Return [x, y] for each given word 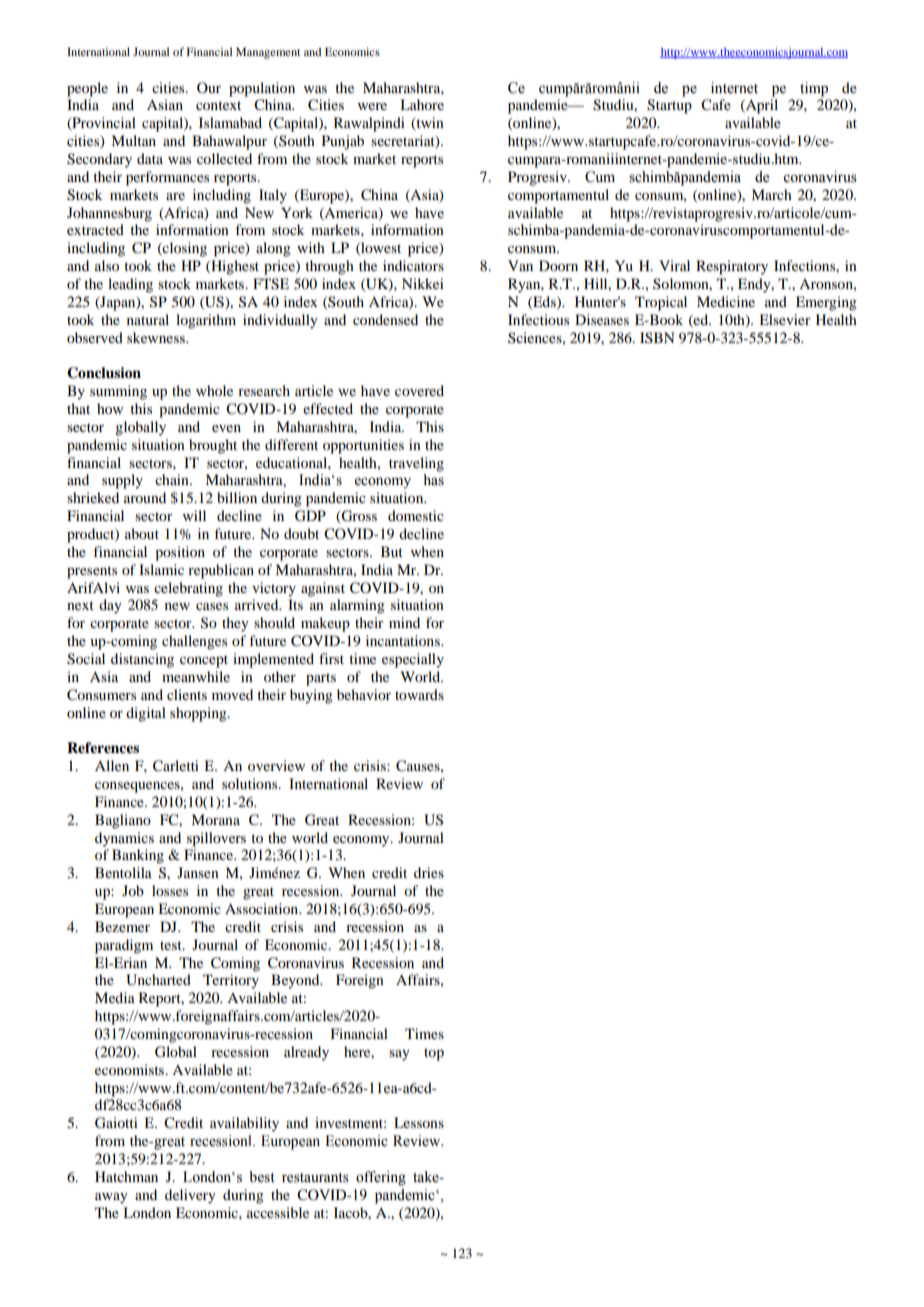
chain [173, 479]
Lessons [419, 1122]
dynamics [124, 839]
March [771, 194]
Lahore [422, 104]
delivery [190, 1196]
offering [381, 1178]
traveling [416, 464]
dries [429, 872]
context [218, 105]
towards [419, 694]
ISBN [657, 337]
